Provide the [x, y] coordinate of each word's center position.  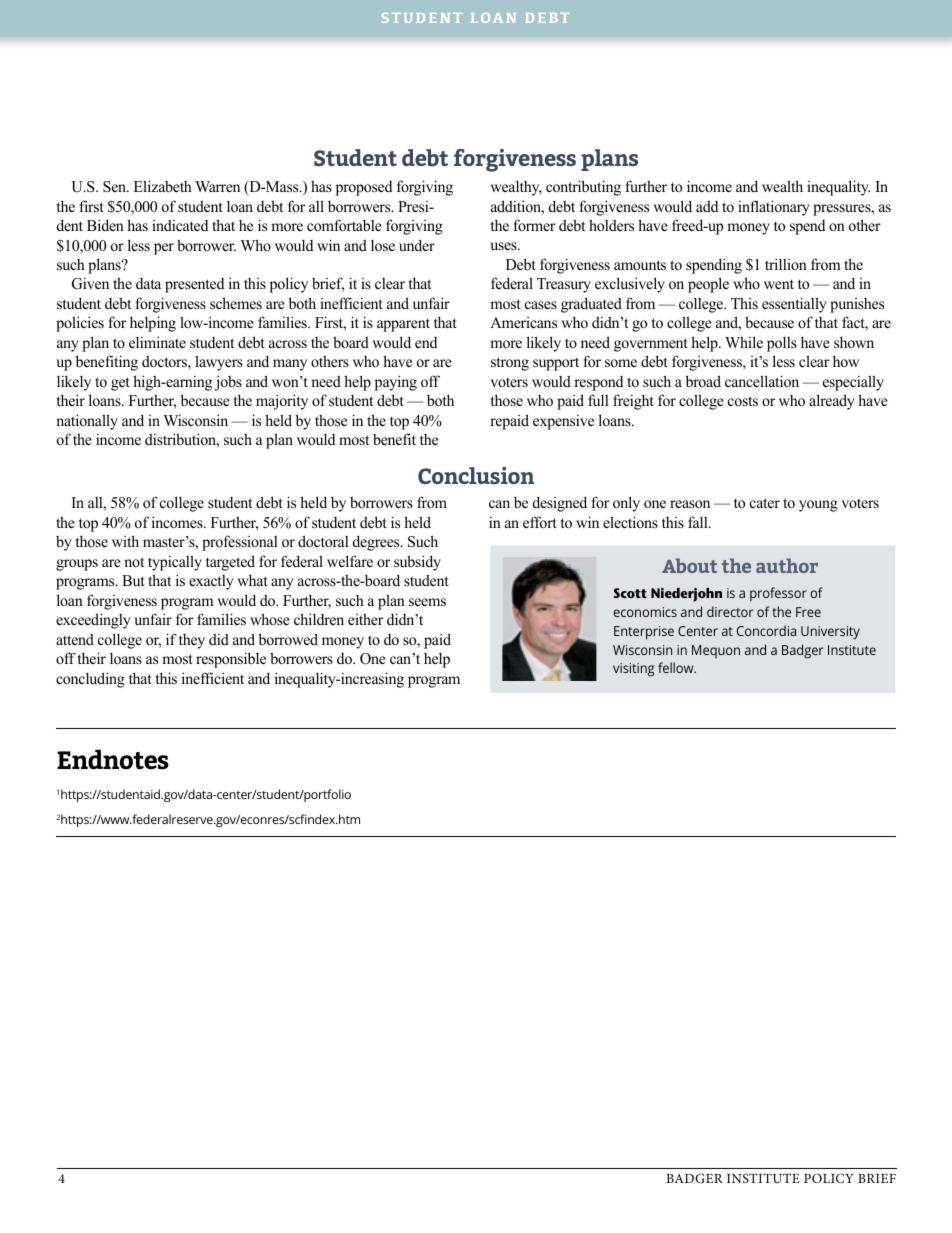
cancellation [762, 381]
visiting [633, 670]
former [534, 225]
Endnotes [113, 759]
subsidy [417, 563]
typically [175, 563]
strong [510, 364]
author [787, 565]
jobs [228, 383]
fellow [677, 667]
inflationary [774, 208]
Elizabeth [163, 186]
